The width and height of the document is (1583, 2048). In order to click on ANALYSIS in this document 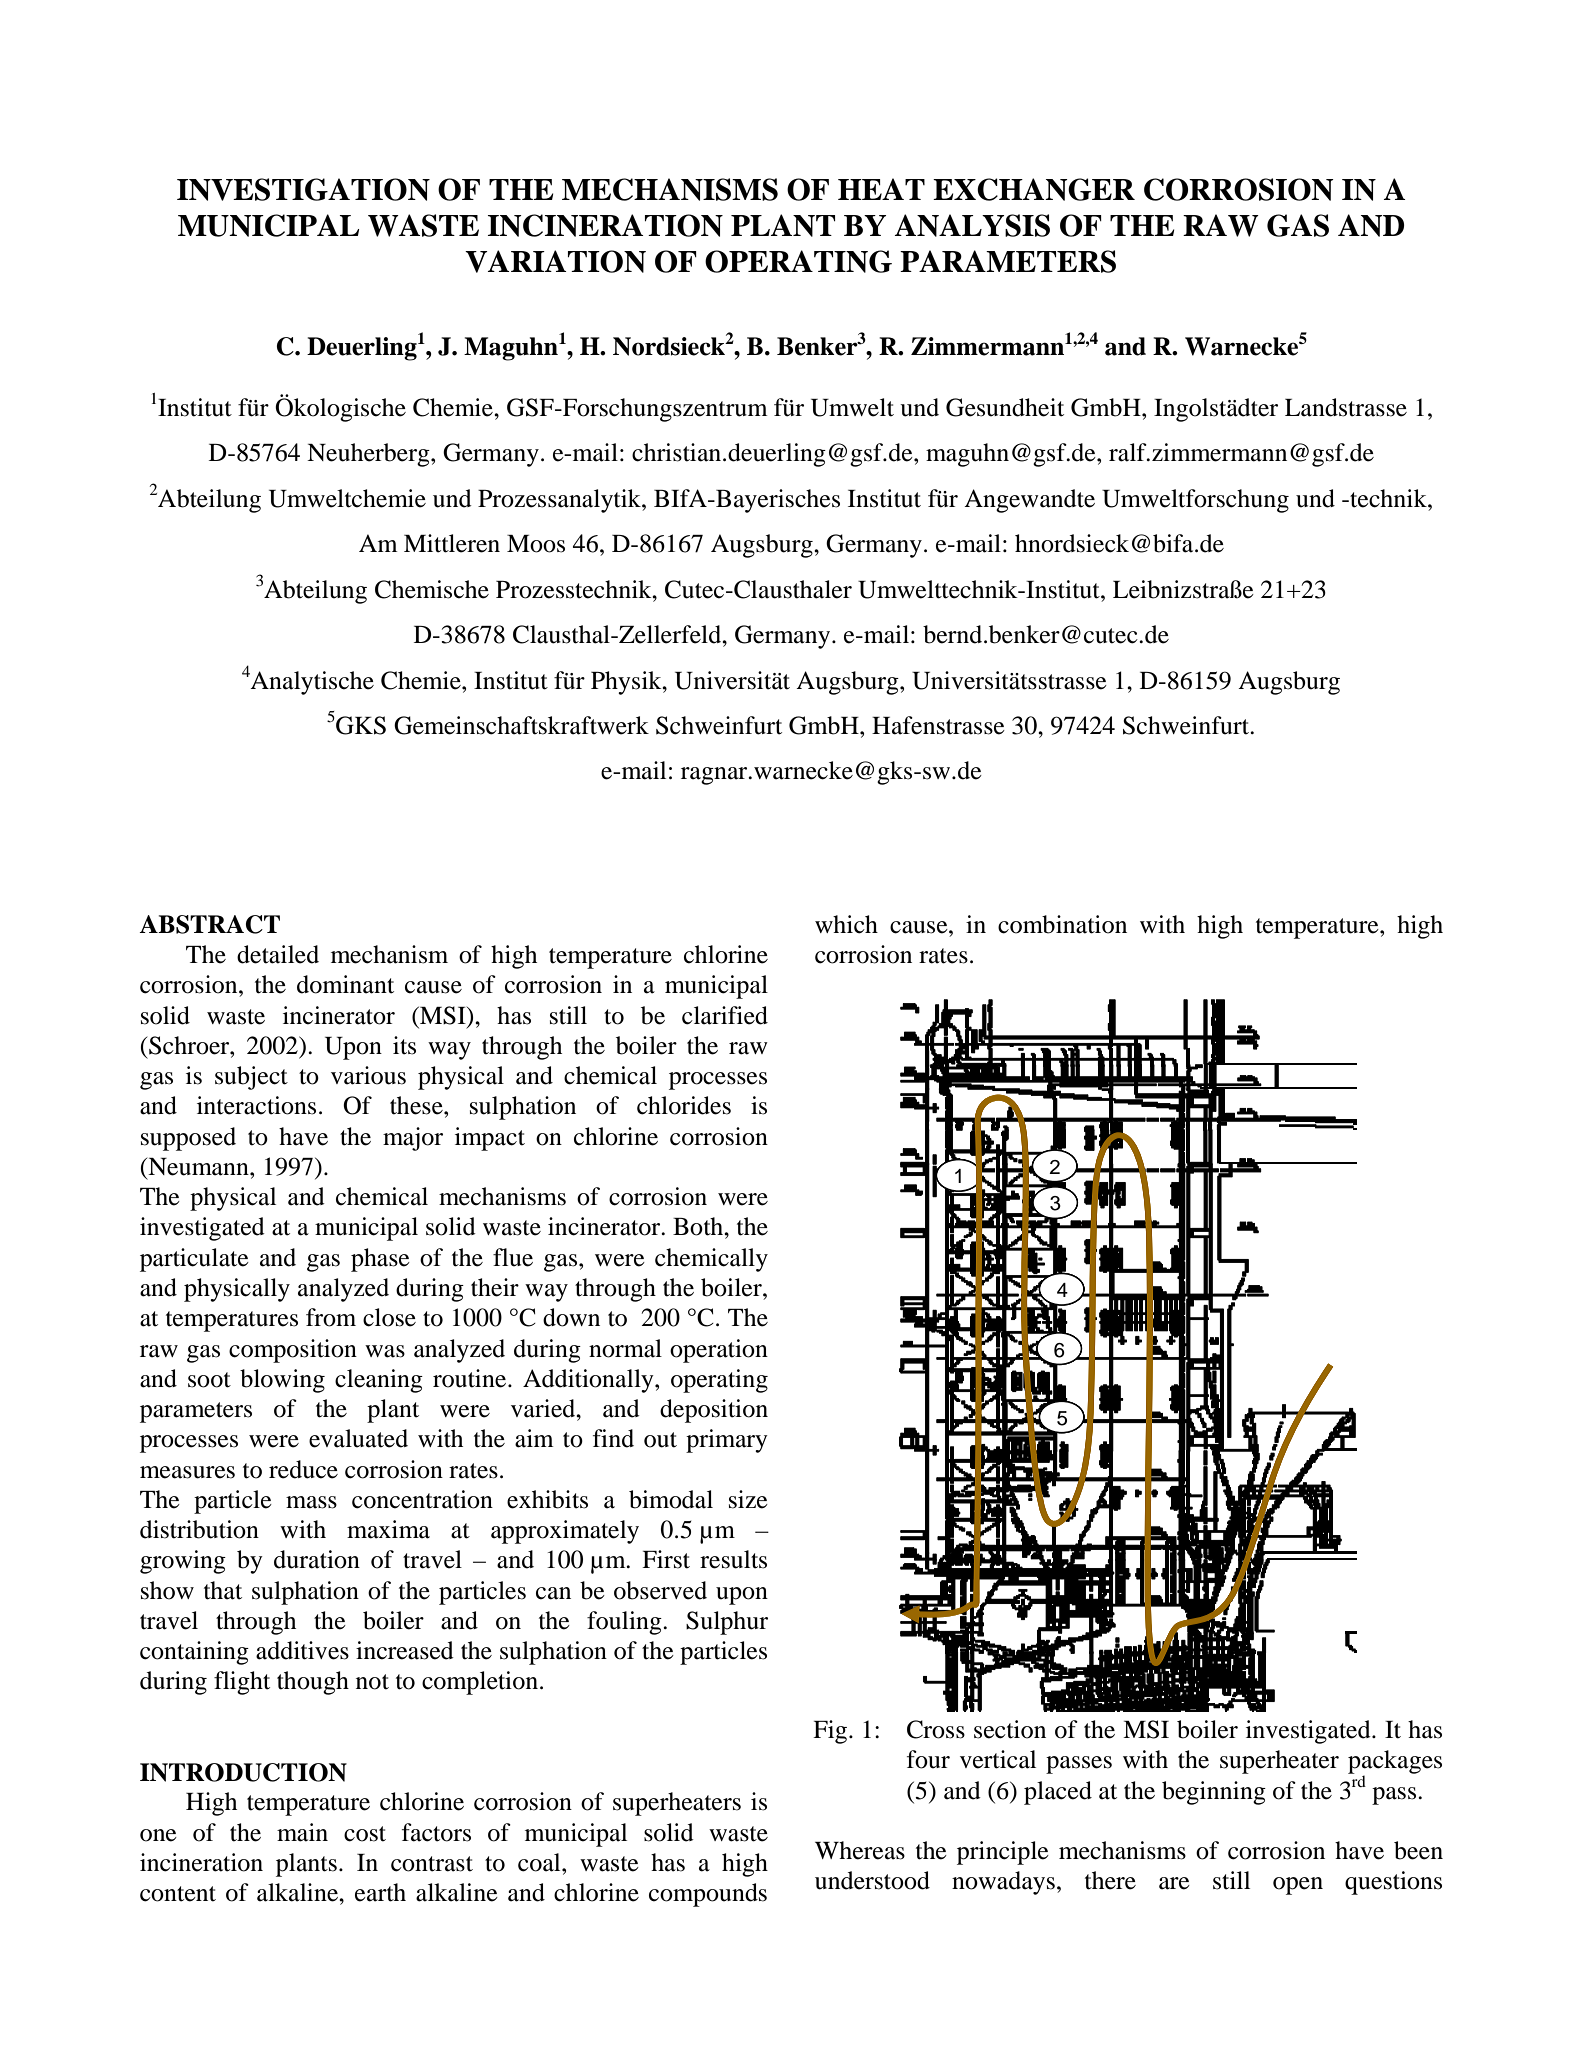, I will do `click(972, 225)`.
